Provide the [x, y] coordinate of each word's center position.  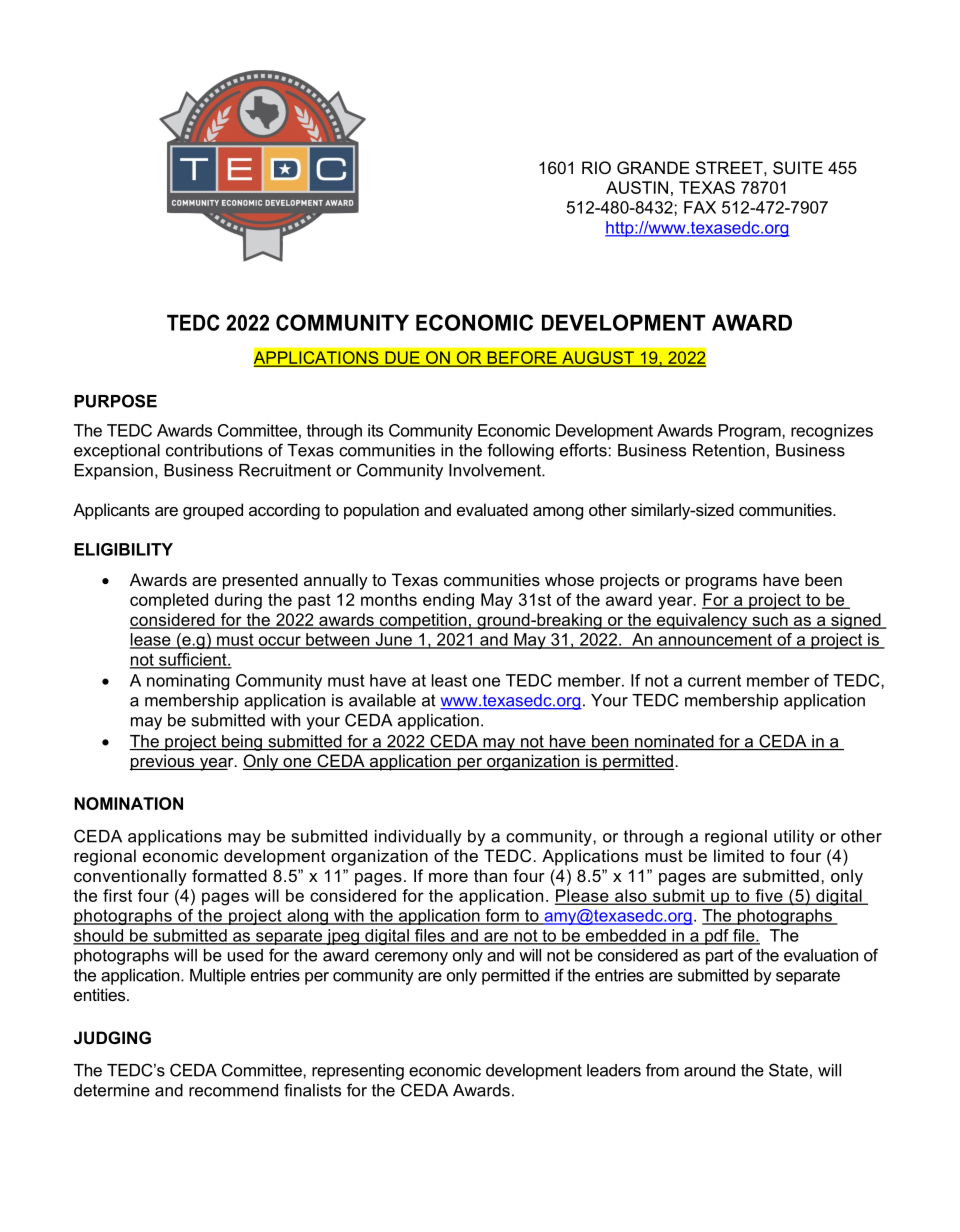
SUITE [798, 167]
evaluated [492, 509]
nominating [188, 682]
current [714, 681]
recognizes [832, 432]
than [490, 875]
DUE [402, 358]
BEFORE [522, 358]
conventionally [130, 877]
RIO [596, 167]
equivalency [702, 621]
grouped [213, 511]
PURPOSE [115, 401]
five [769, 896]
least [449, 680]
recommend [233, 1090]
